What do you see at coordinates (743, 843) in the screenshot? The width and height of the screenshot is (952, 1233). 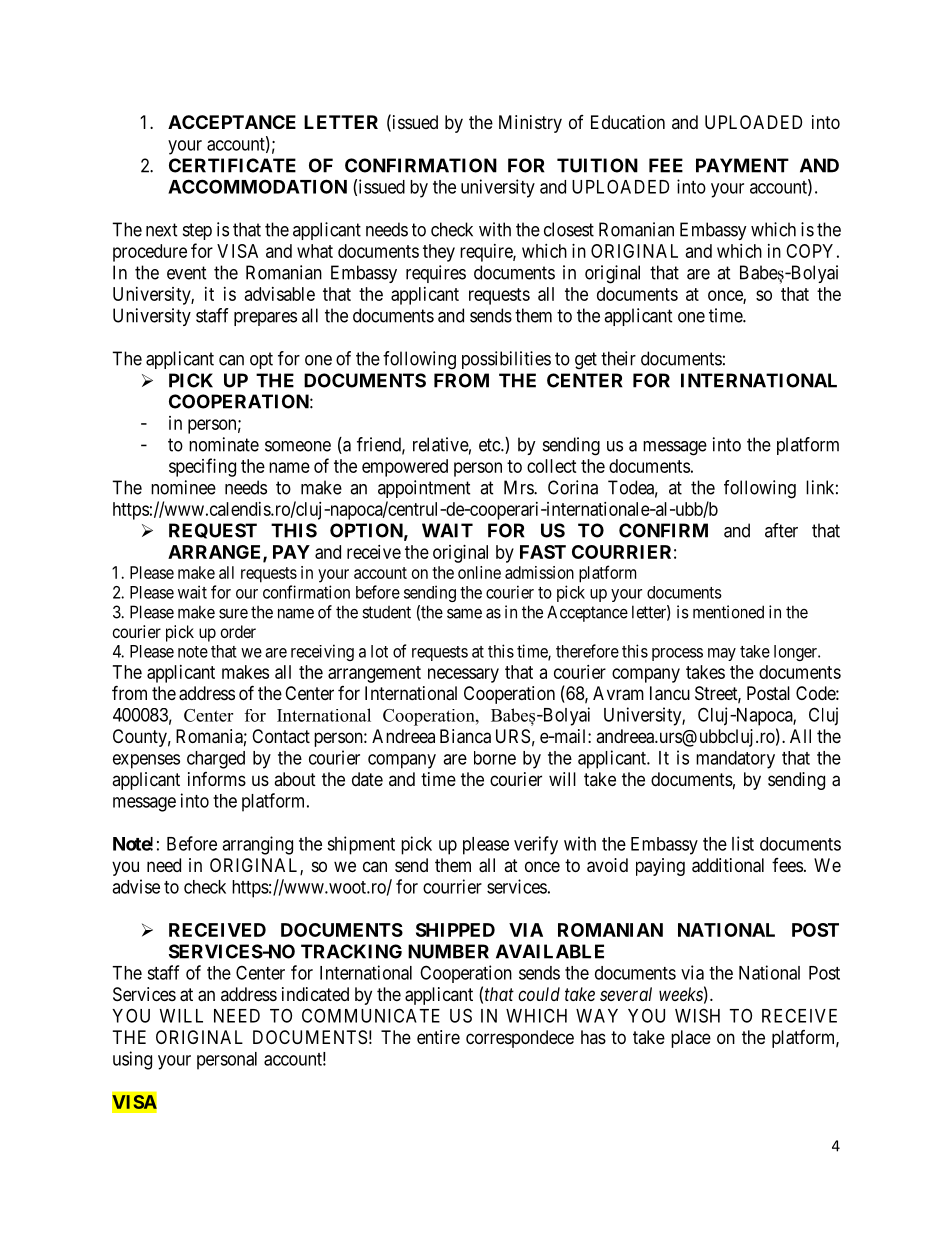 I see `list` at bounding box center [743, 843].
